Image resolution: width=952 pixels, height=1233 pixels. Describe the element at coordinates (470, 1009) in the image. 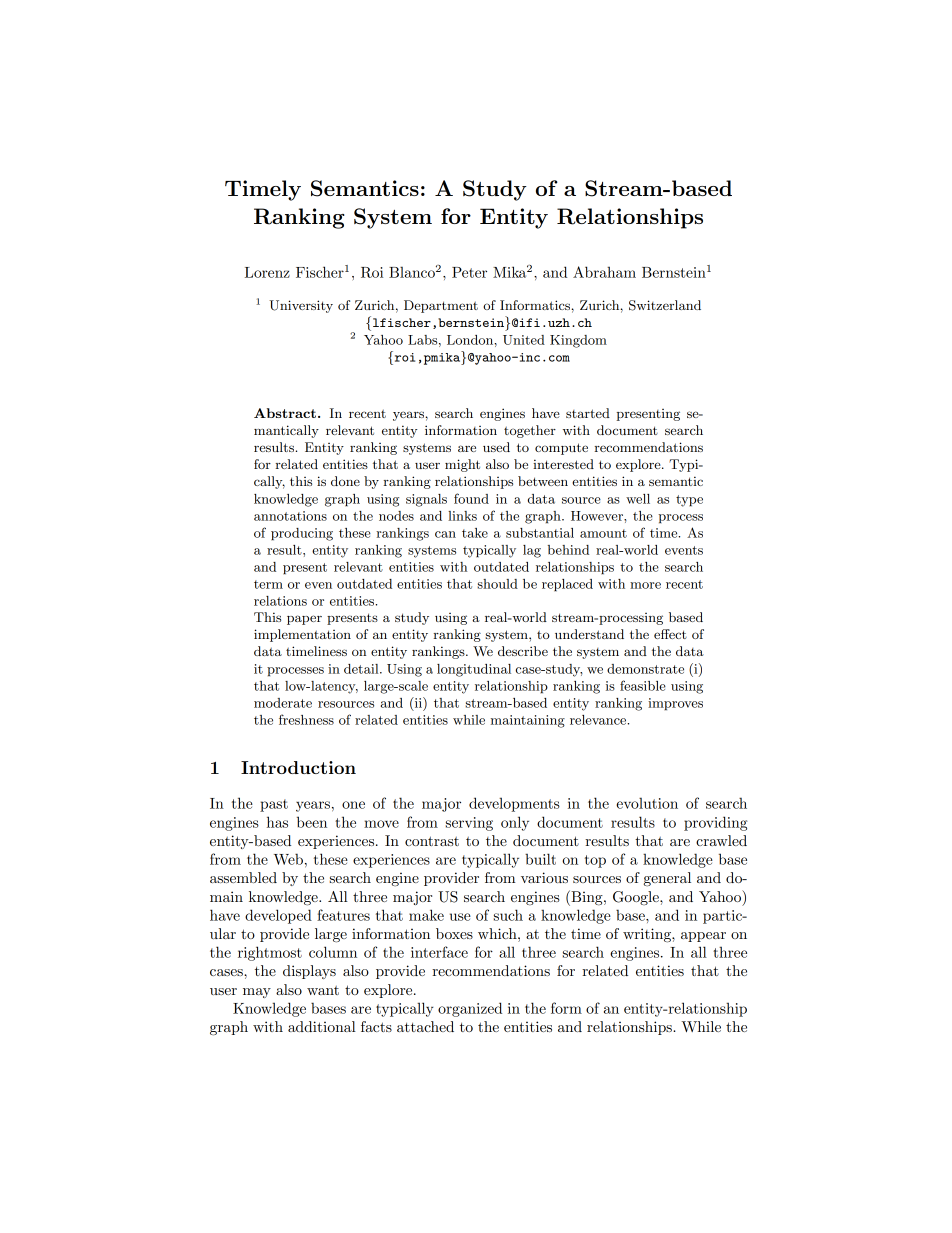

I see `organized` at that location.
